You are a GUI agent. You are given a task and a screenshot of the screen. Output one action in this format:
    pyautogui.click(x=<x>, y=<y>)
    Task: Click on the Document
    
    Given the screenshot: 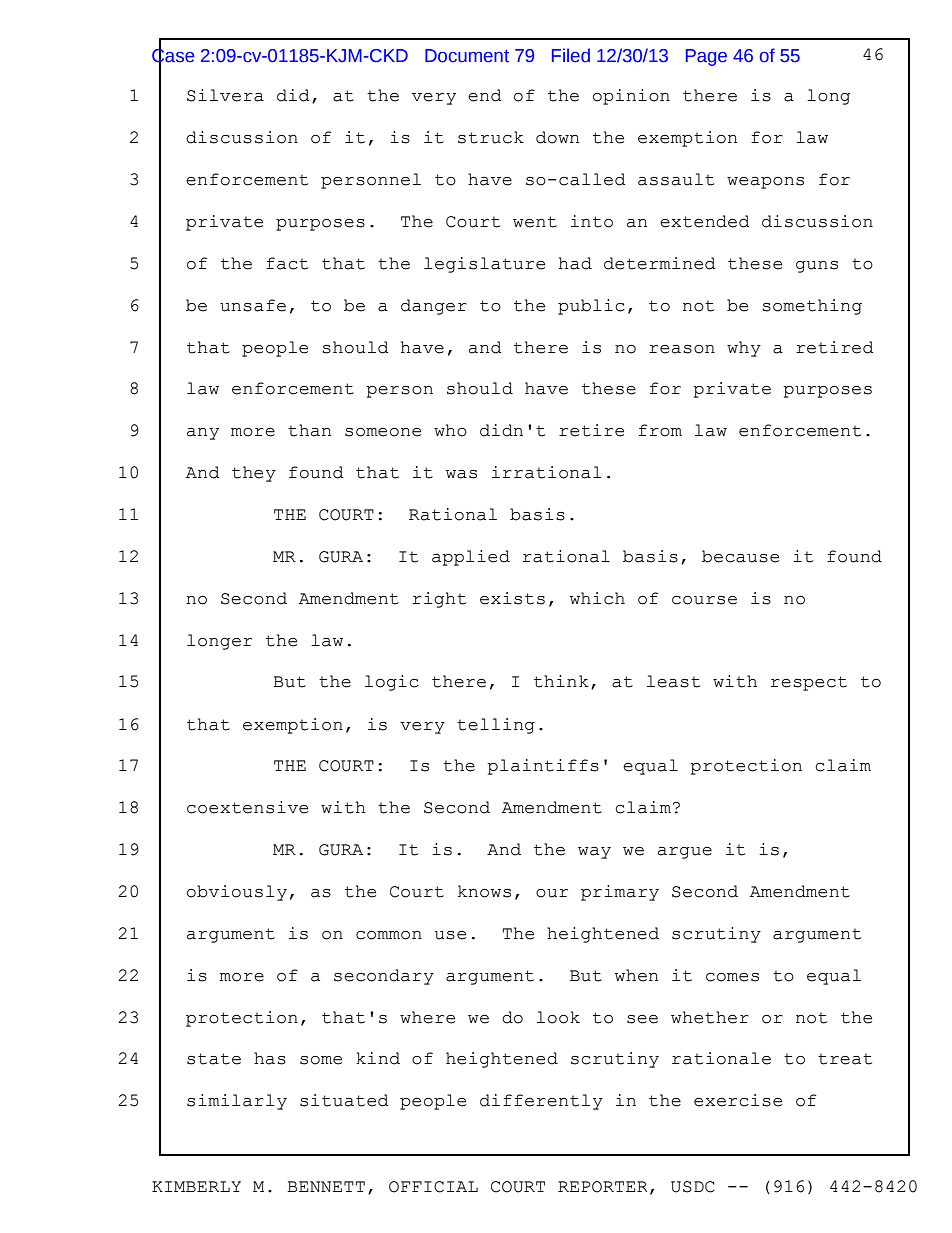 What is the action you would take?
    pyautogui.click(x=467, y=56)
